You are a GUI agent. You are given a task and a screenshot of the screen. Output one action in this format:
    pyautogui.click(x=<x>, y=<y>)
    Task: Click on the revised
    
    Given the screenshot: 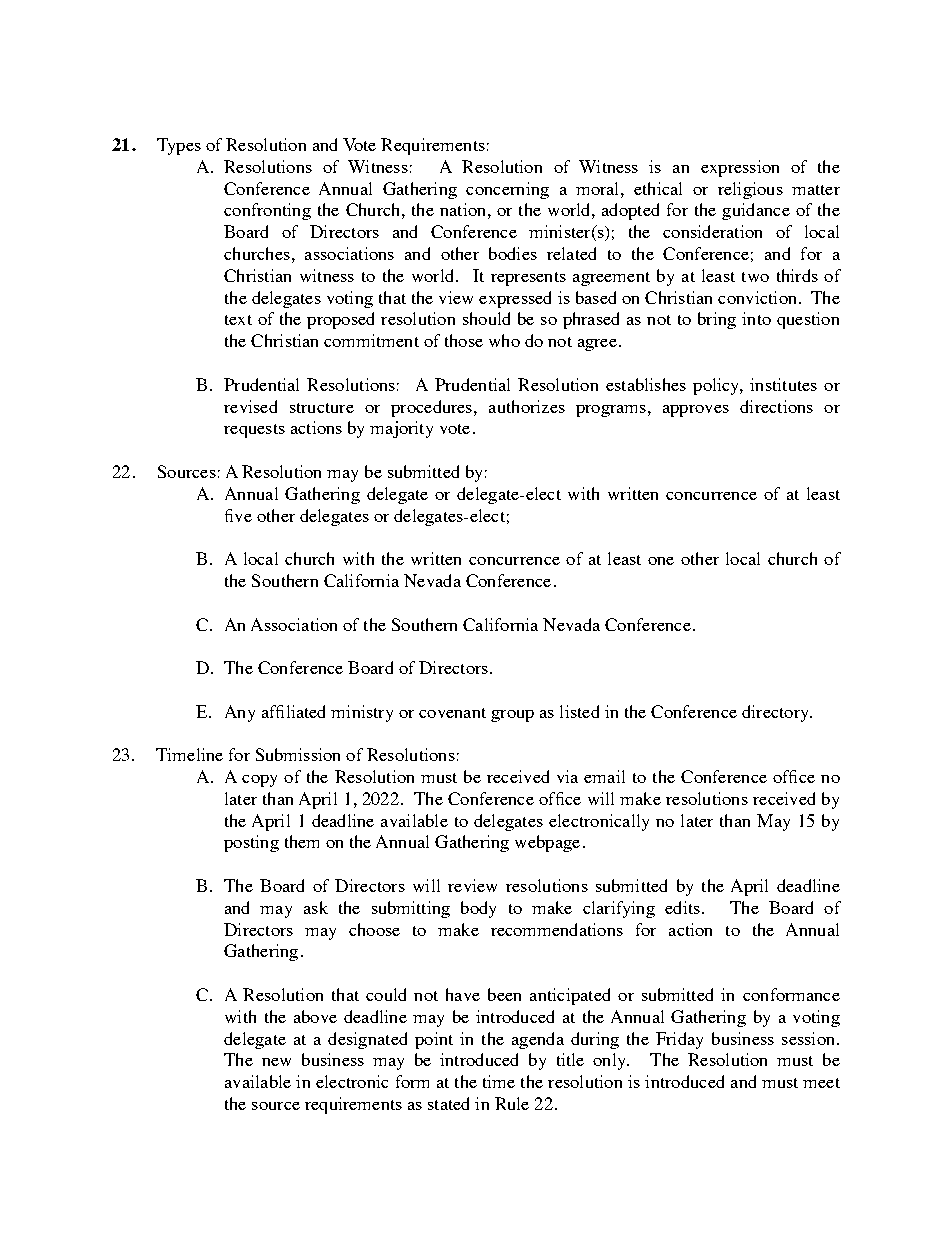 What is the action you would take?
    pyautogui.click(x=250, y=406)
